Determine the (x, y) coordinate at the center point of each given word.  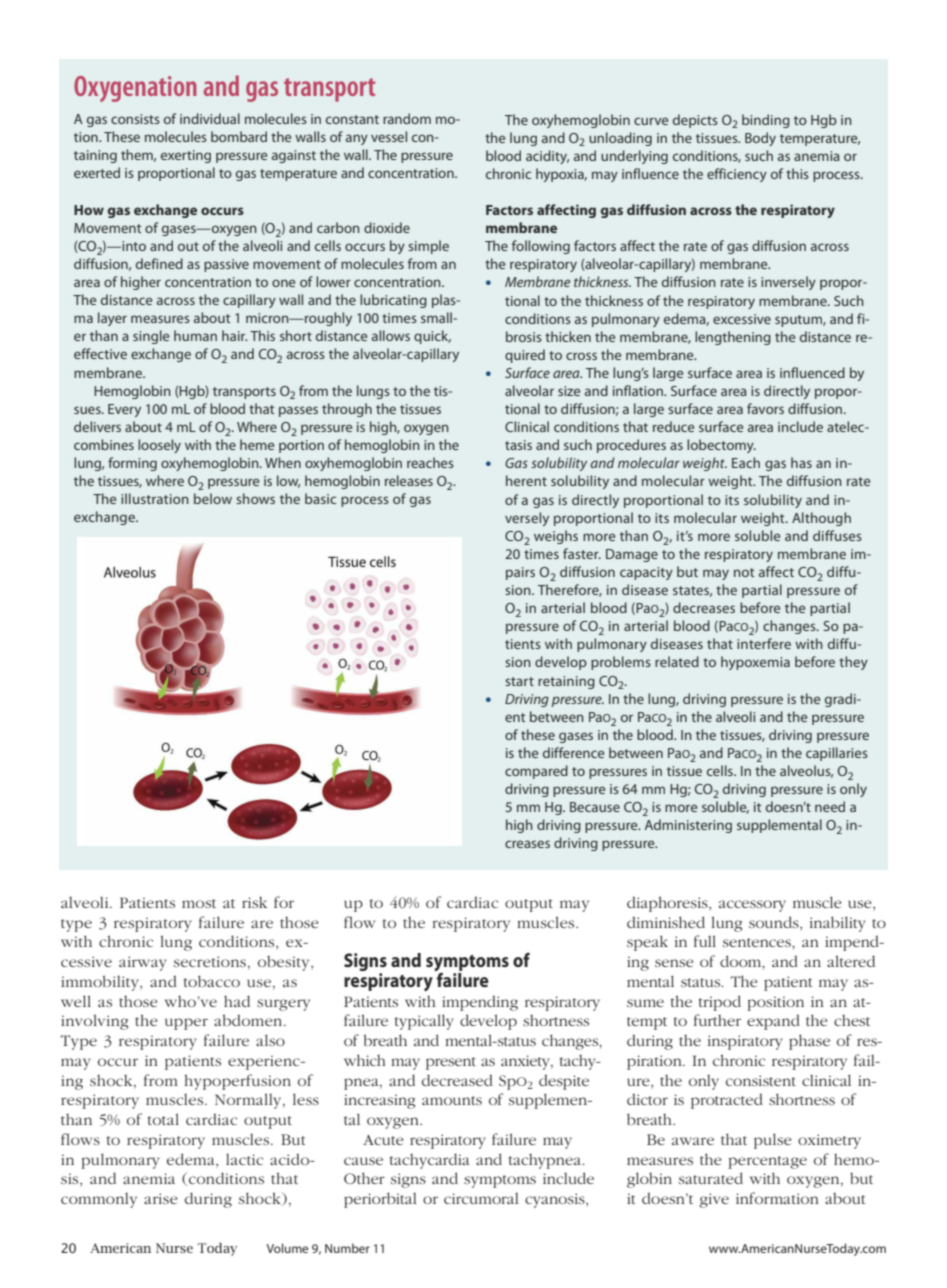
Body (760, 139)
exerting (186, 156)
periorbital (380, 1200)
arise (161, 1198)
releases (409, 480)
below (213, 498)
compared (536, 772)
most (199, 903)
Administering (688, 826)
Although (821, 519)
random (407, 118)
